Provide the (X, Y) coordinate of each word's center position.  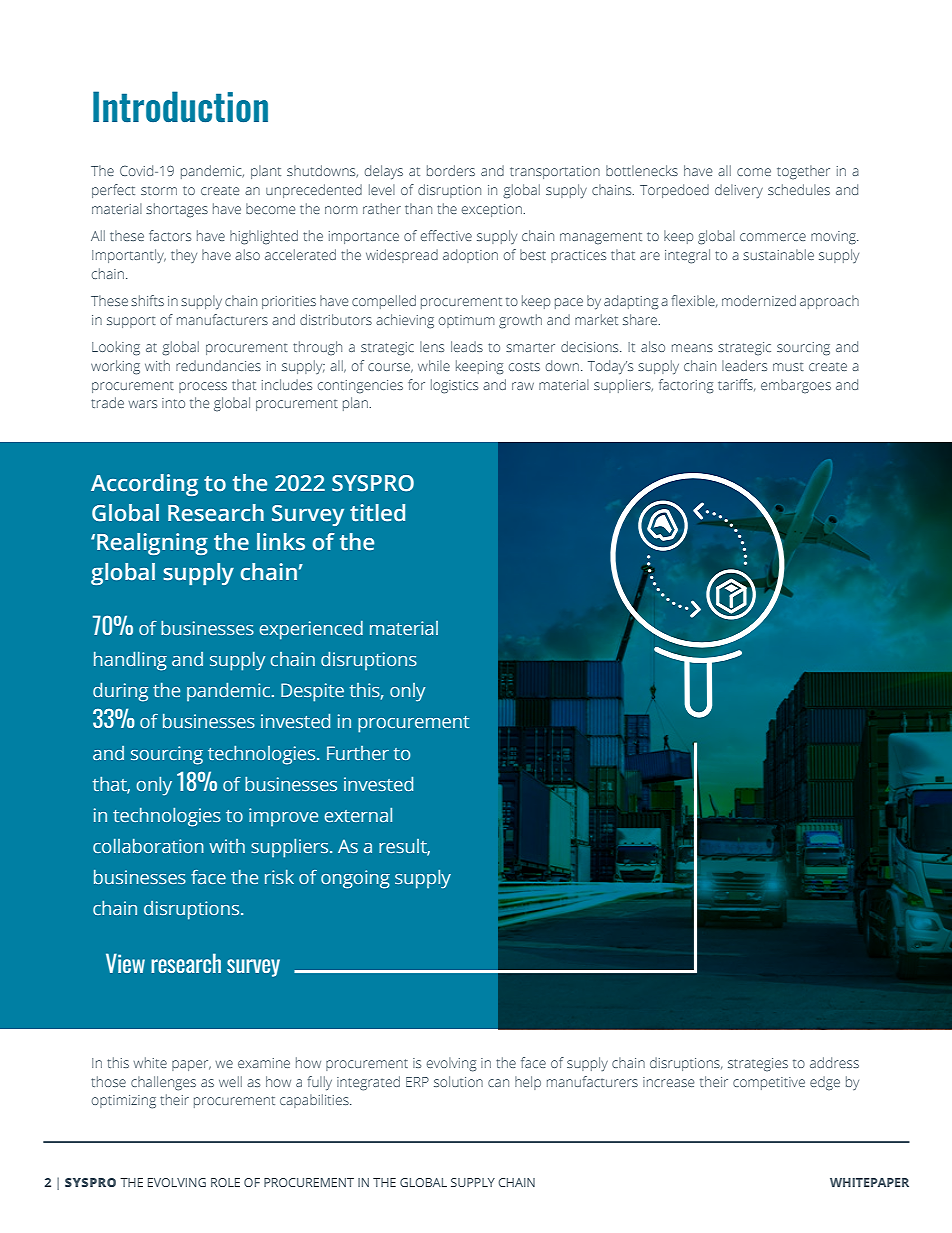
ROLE (225, 1182)
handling (130, 661)
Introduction (180, 107)
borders (451, 170)
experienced (311, 630)
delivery (739, 191)
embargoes (796, 386)
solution (458, 1081)
